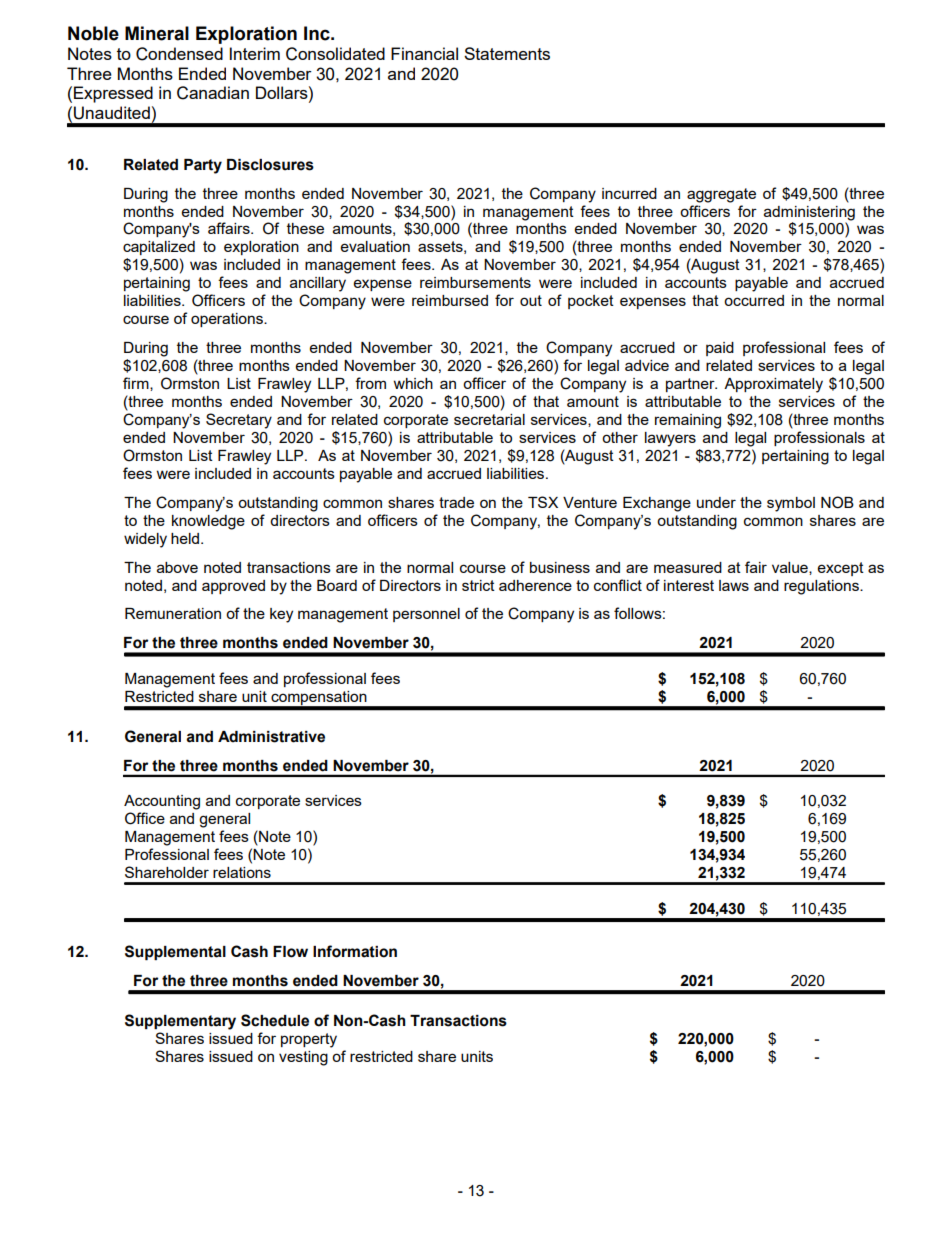  What do you see at coordinates (179, 54) in the page?
I see `Condensed` at bounding box center [179, 54].
